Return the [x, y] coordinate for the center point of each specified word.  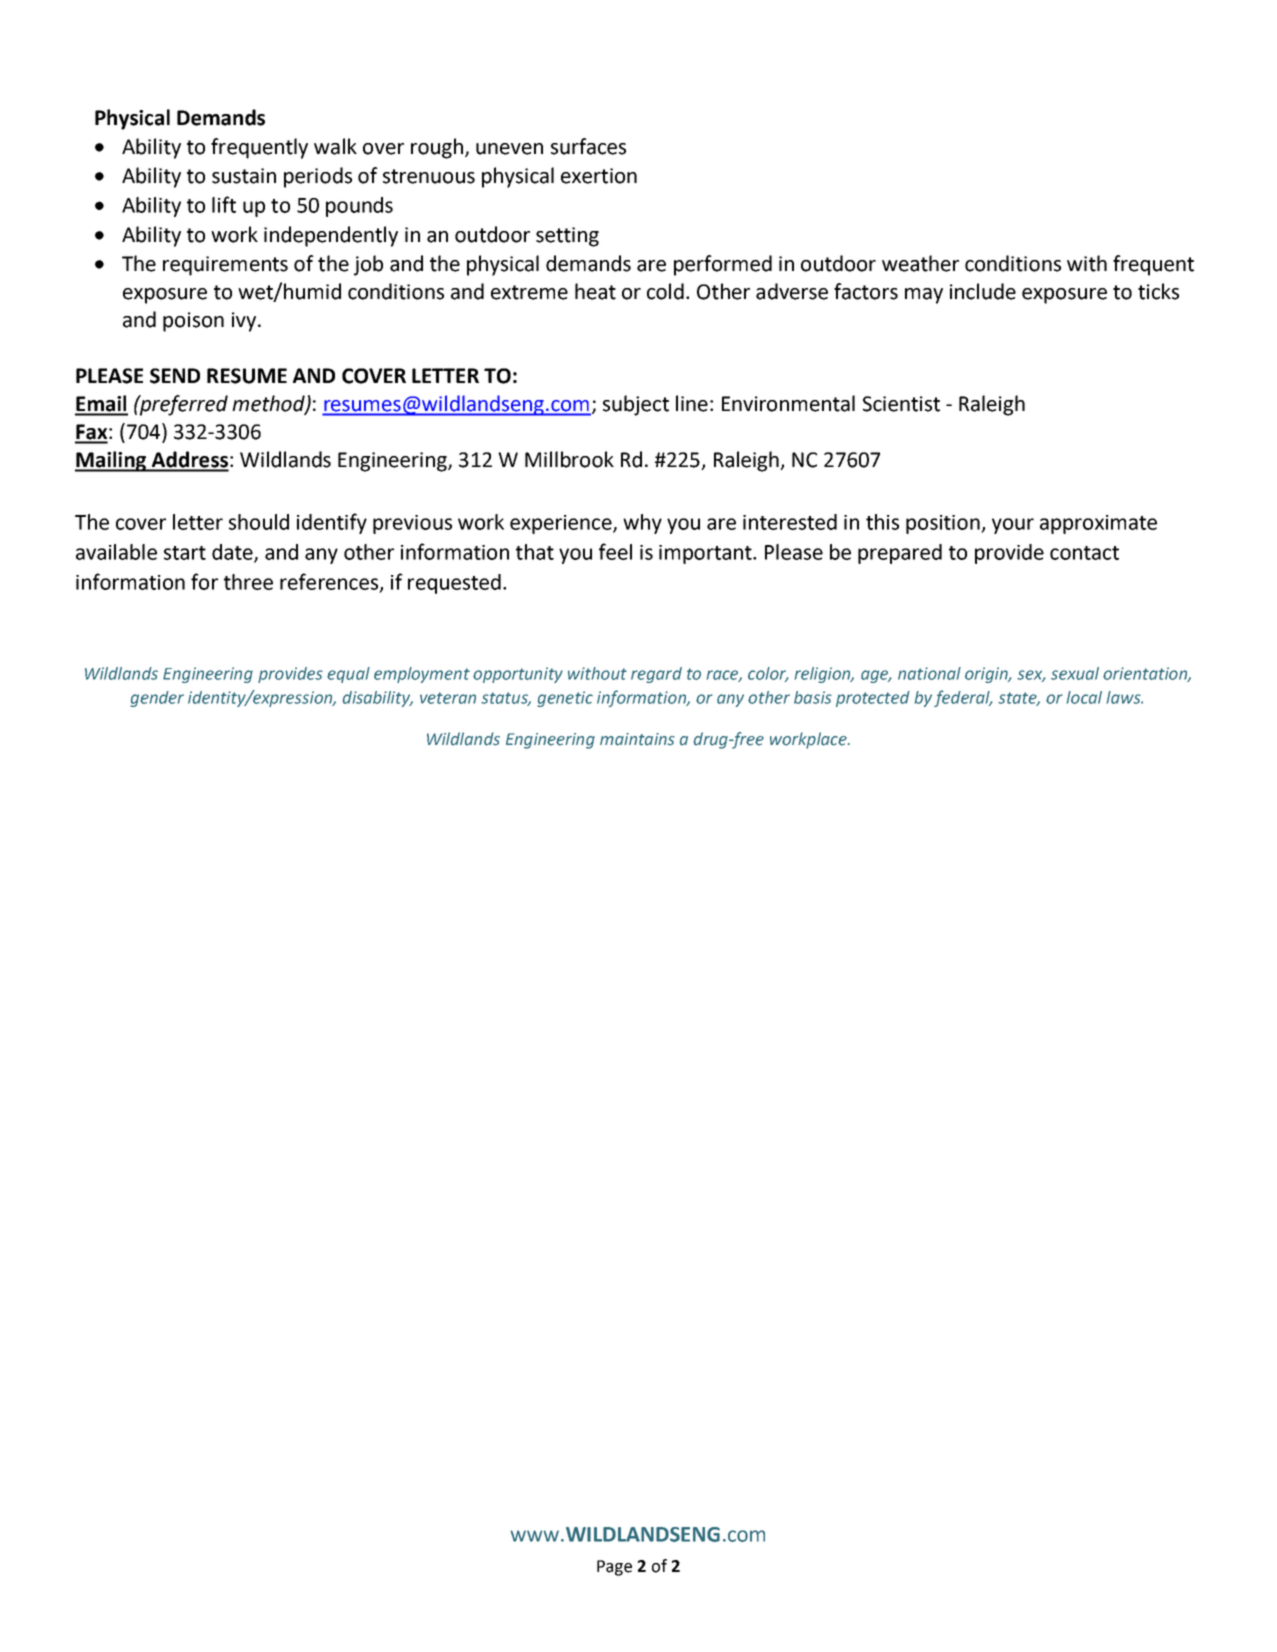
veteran [448, 698]
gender [157, 699]
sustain [244, 176]
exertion [599, 176]
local [1084, 697]
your [1013, 526]
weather [920, 263]
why [642, 524]
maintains [637, 739]
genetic [565, 699]
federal [963, 698]
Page [614, 1568]
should [259, 522]
